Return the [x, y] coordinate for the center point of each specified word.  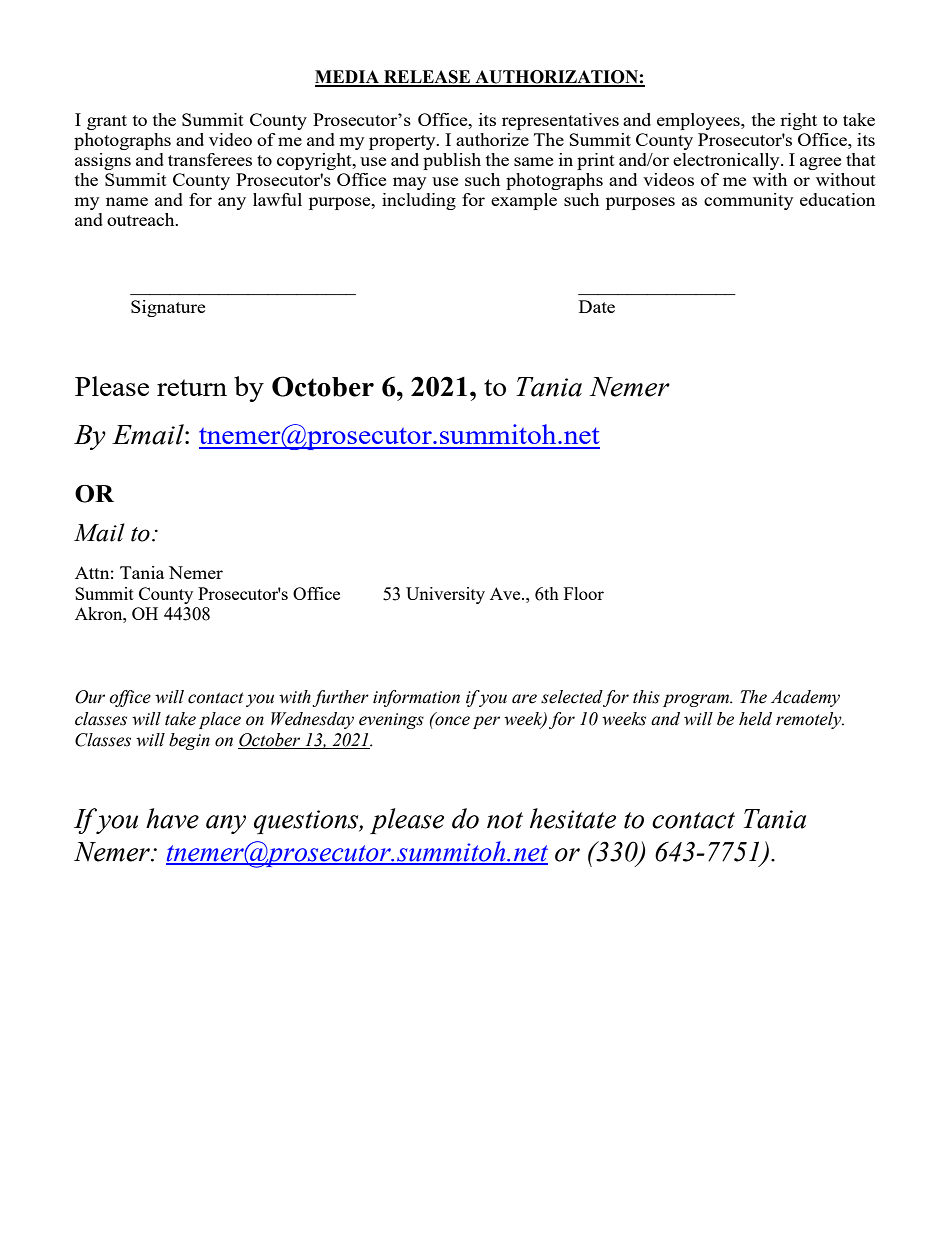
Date [597, 306]
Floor [584, 593]
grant [107, 122]
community [748, 201]
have [172, 818]
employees [699, 121]
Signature [168, 308]
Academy [805, 698]
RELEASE [427, 78]
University [445, 595]
